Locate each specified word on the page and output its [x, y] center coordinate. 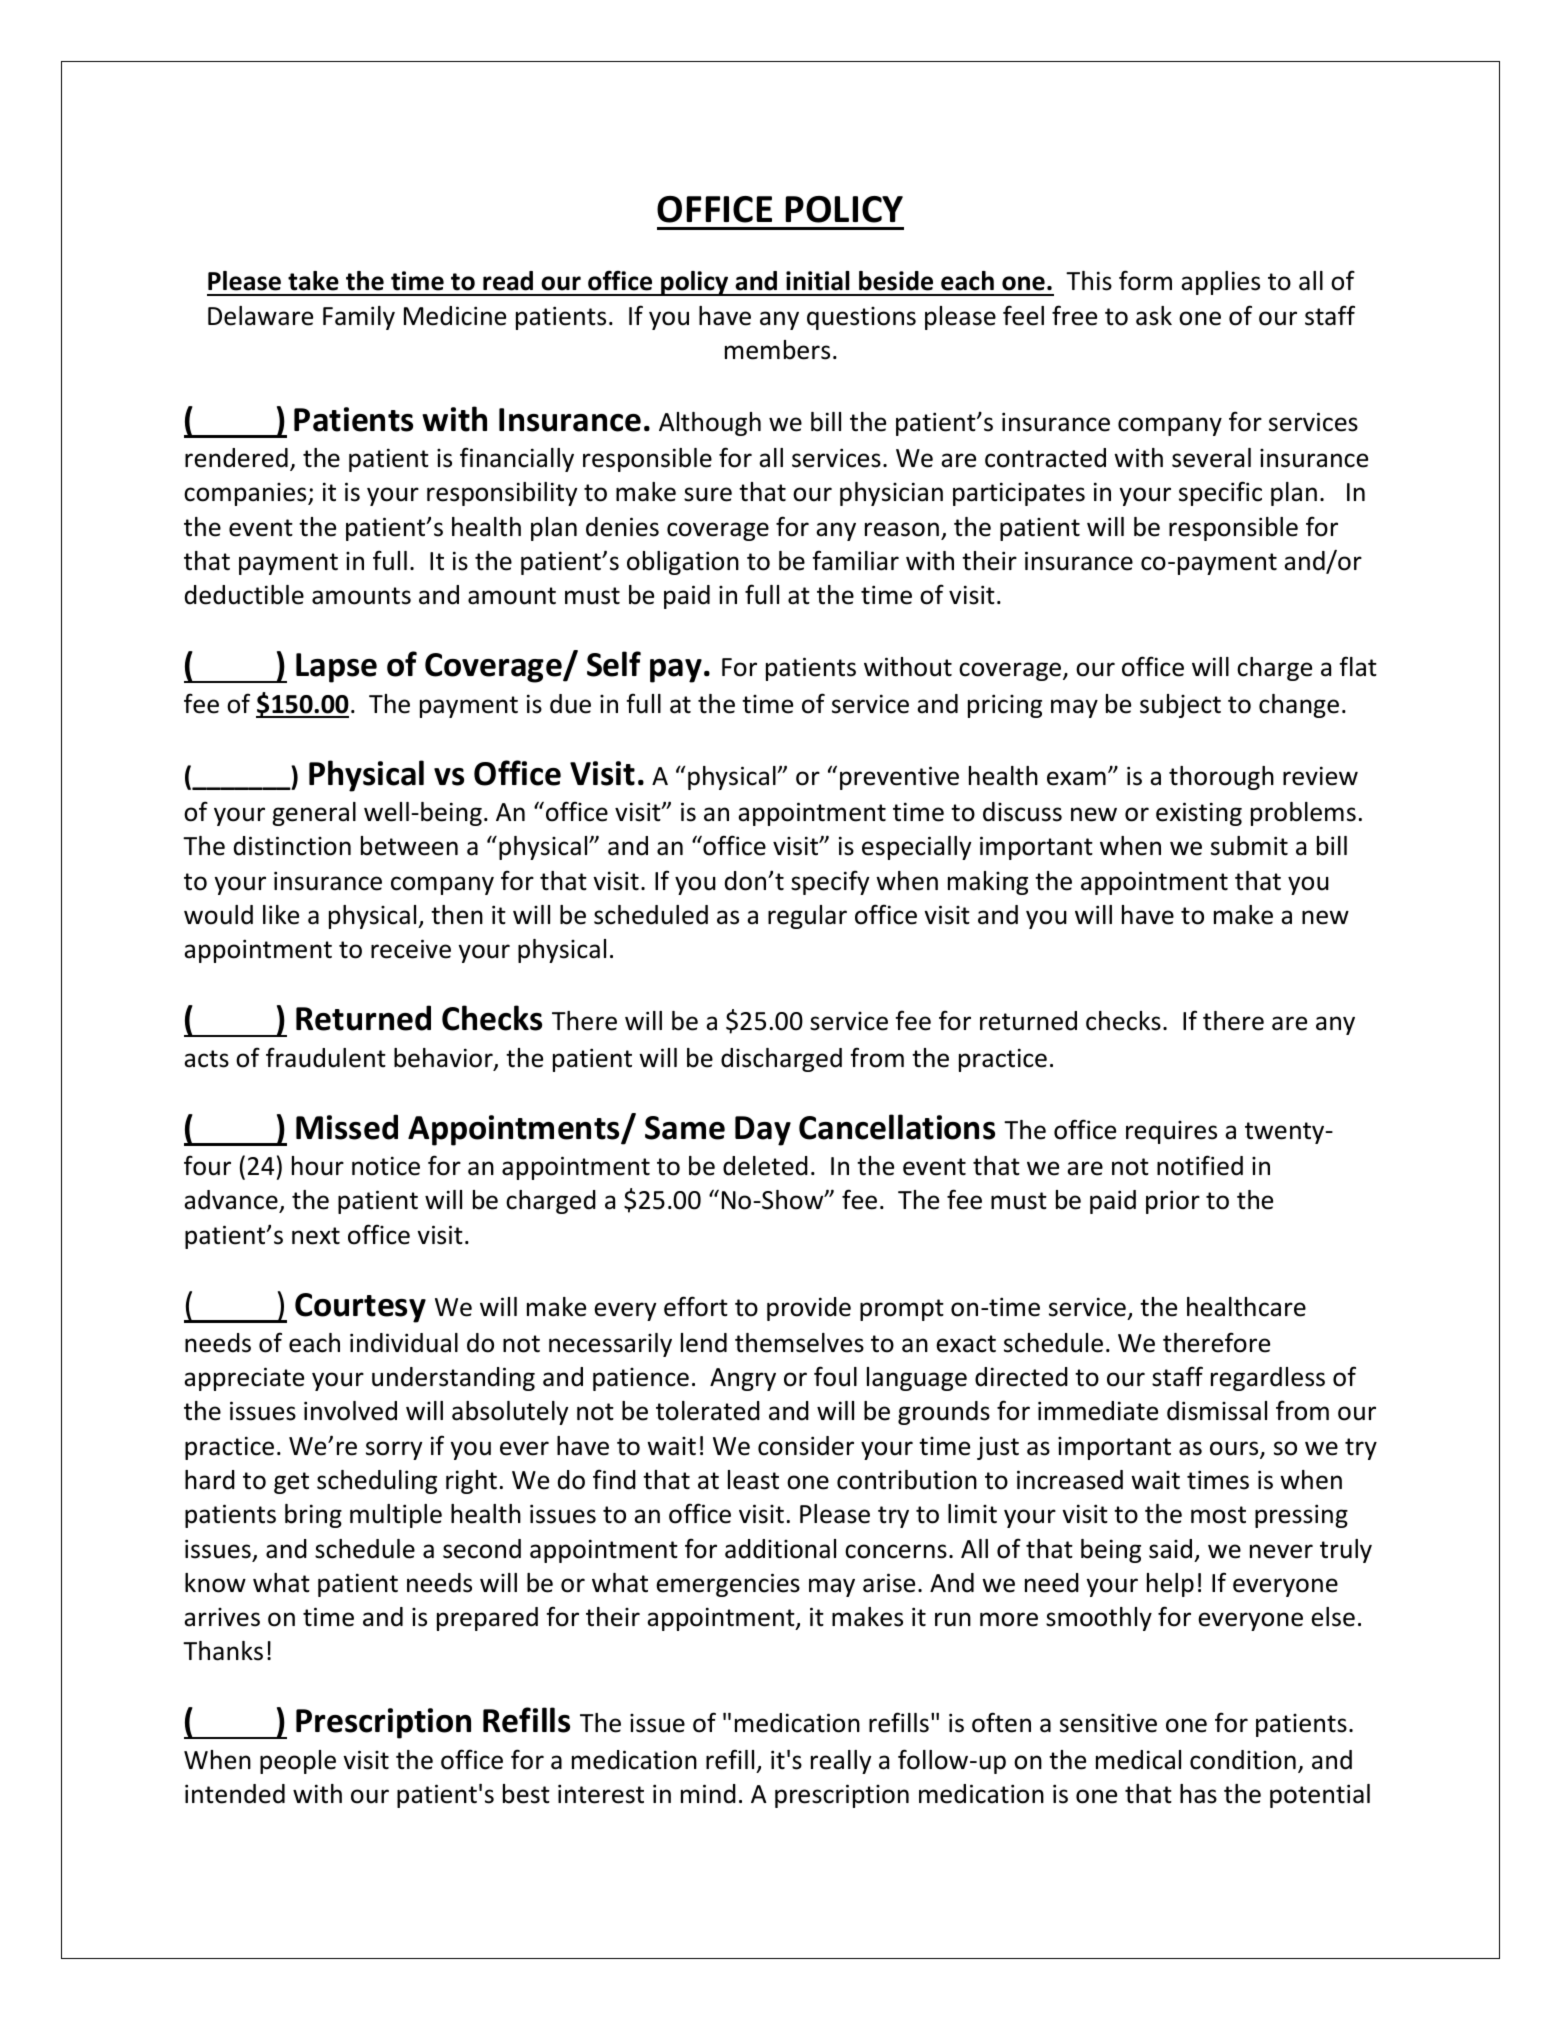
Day [763, 1131]
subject [1180, 706]
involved [350, 1411]
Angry [743, 1379]
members [777, 350]
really [841, 1762]
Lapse [336, 668]
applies [1220, 283]
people [298, 1762]
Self [614, 664]
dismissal [1217, 1411]
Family [359, 318]
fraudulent [326, 1057]
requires [1171, 1132]
